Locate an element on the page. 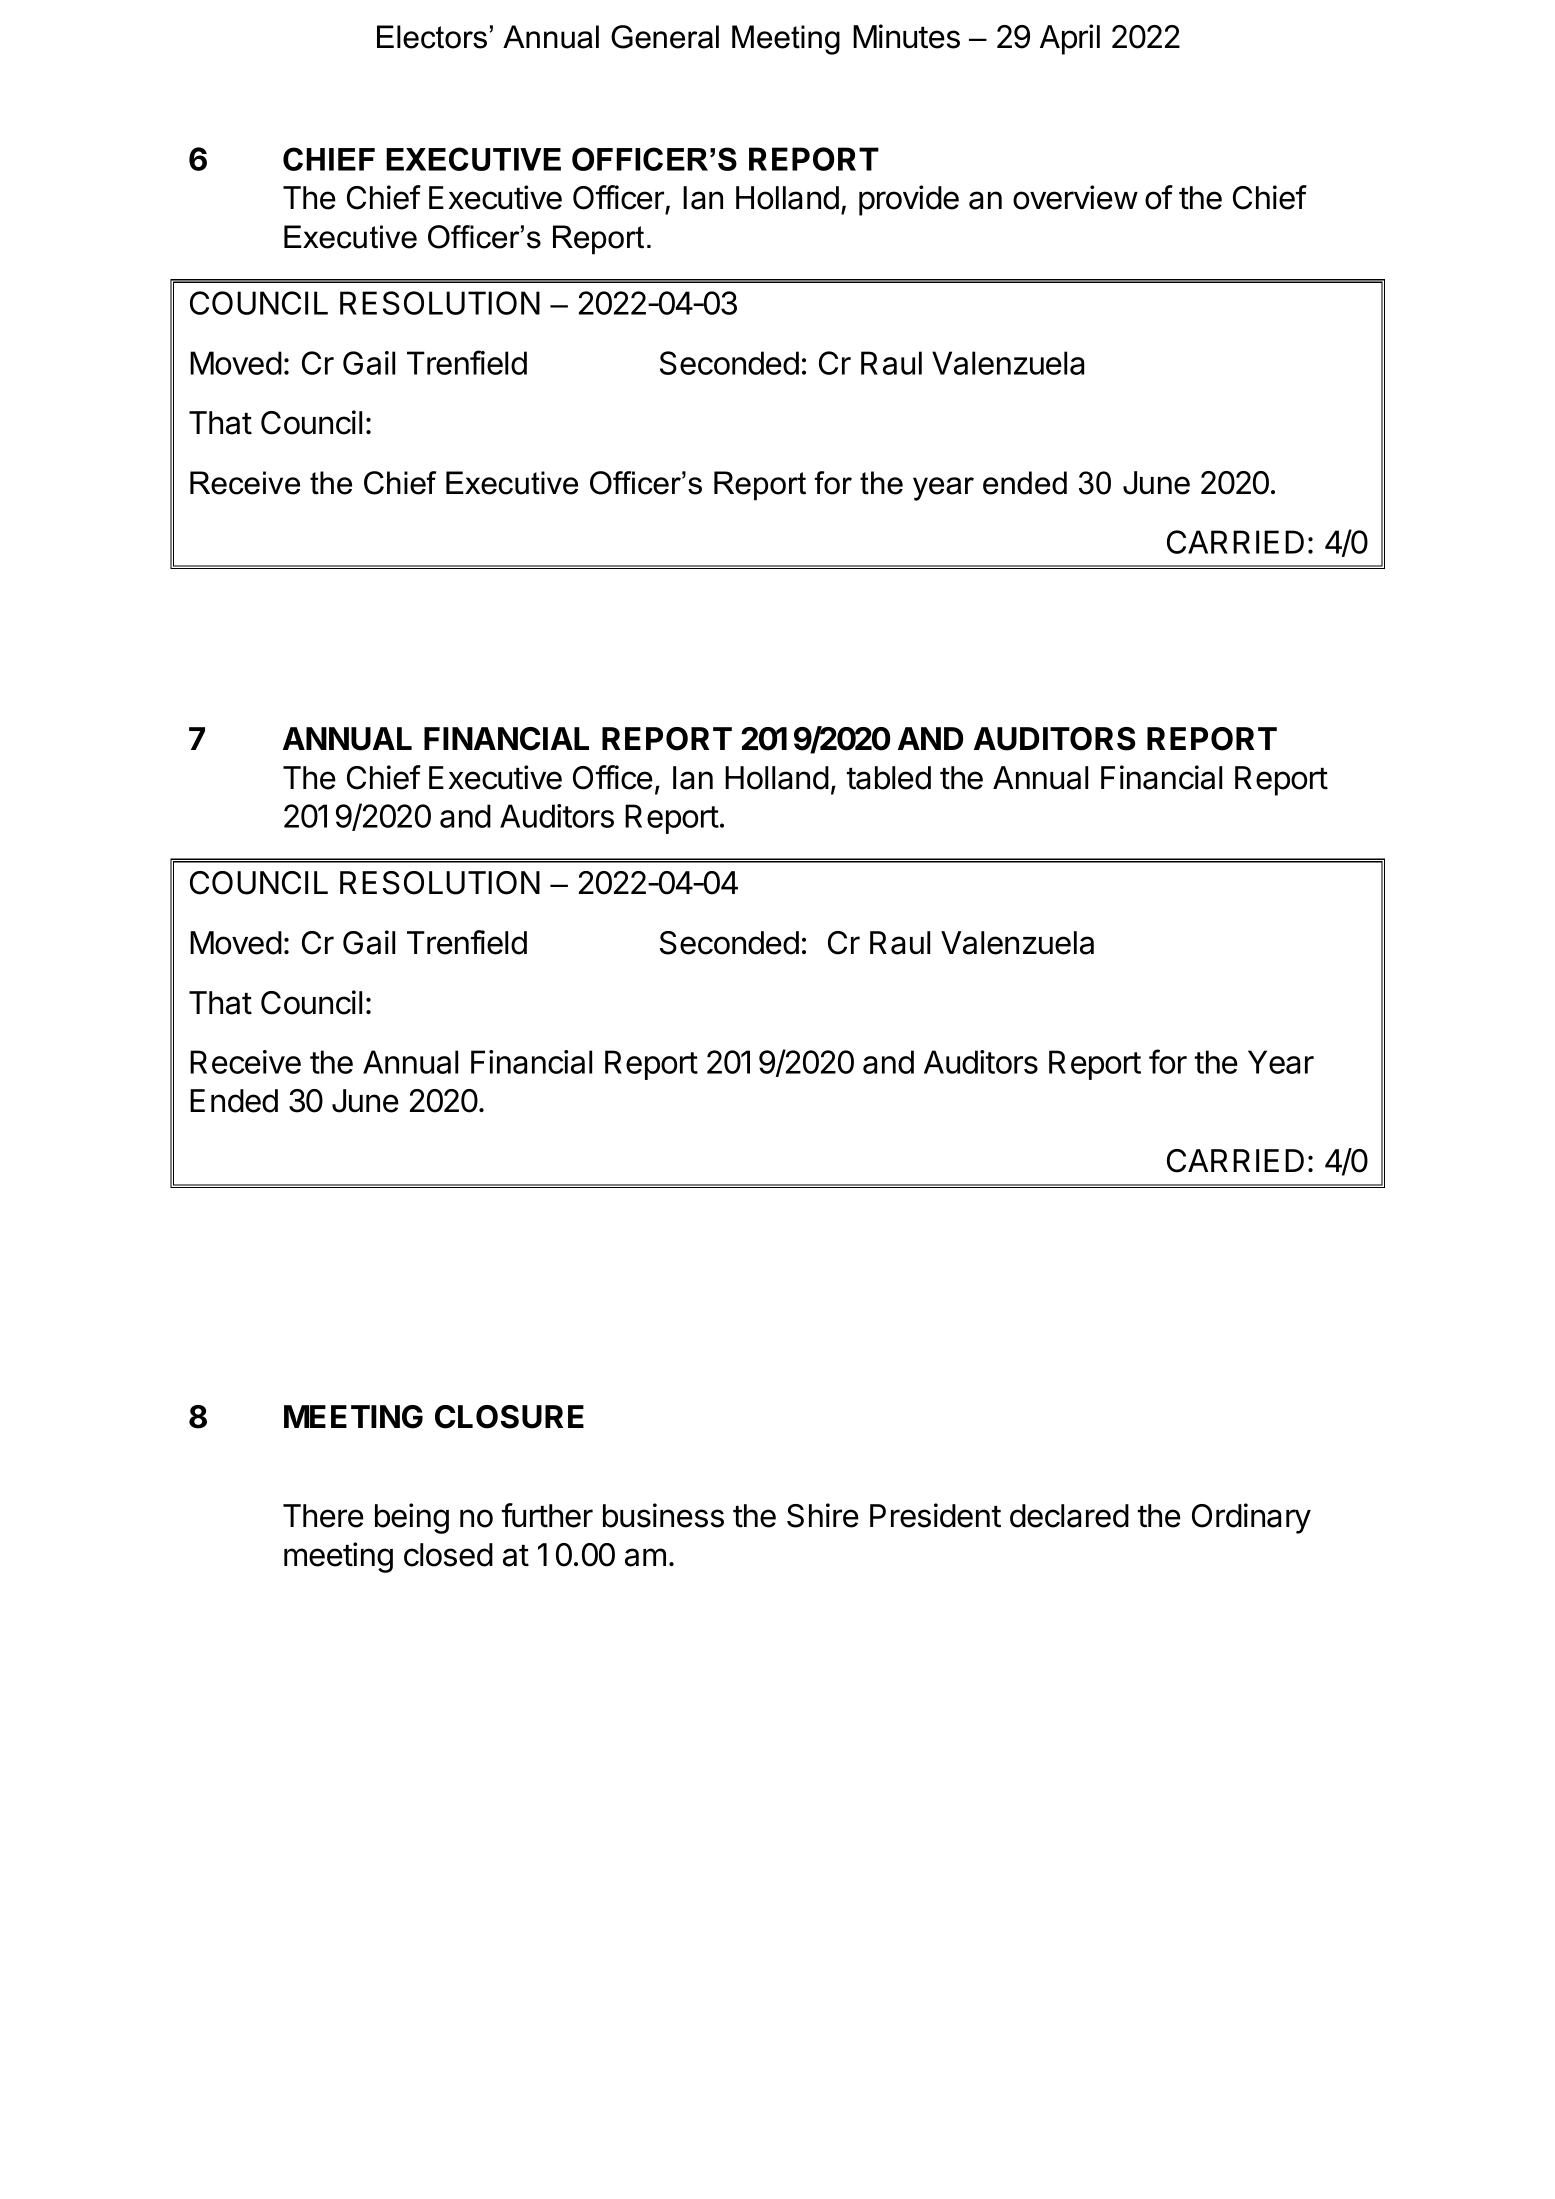 This image has width=1555, height=2199. Electors is located at coordinates (432, 37).
